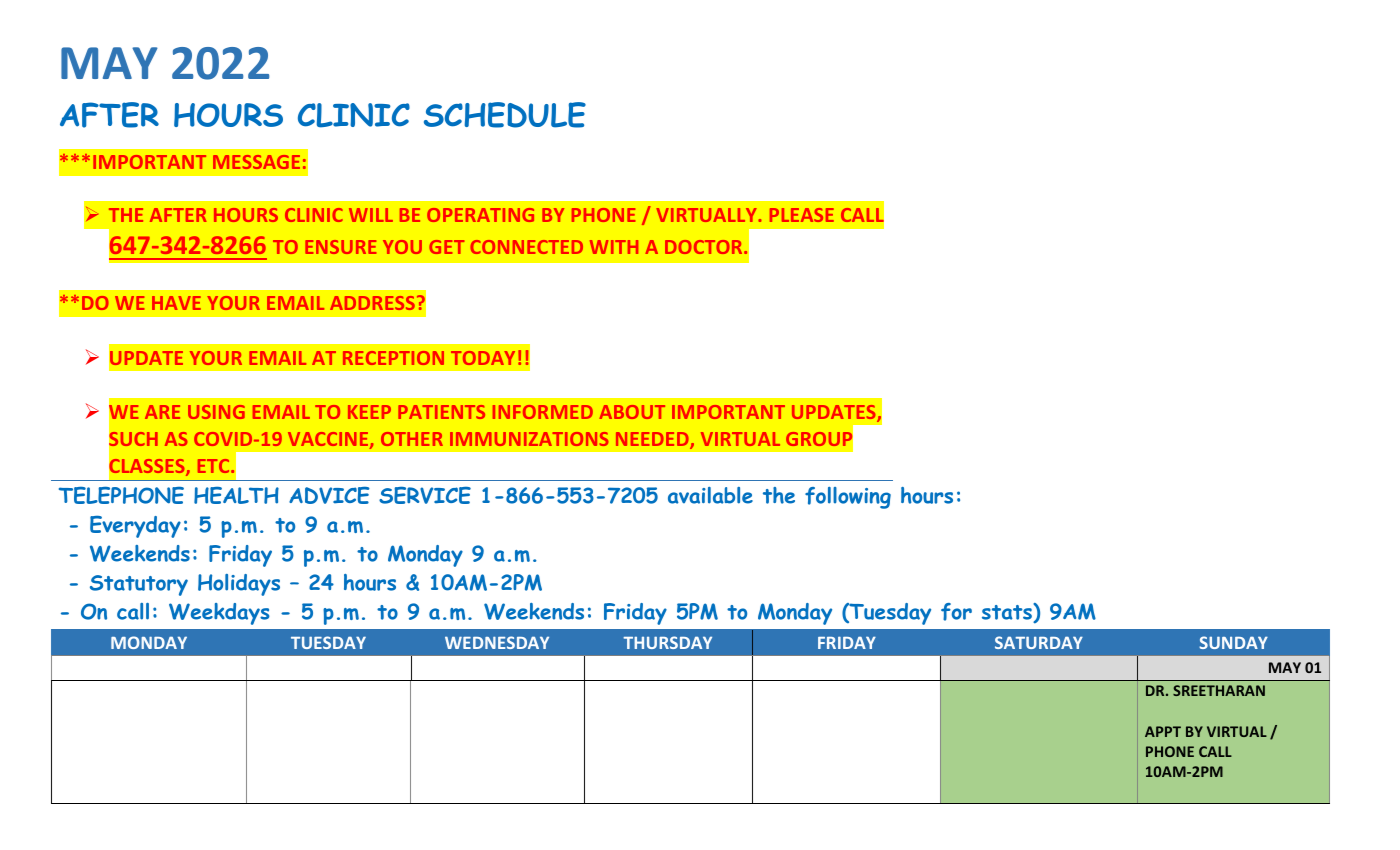 The height and width of the image is (850, 1400). What do you see at coordinates (848, 498) in the image?
I see `following` at bounding box center [848, 498].
